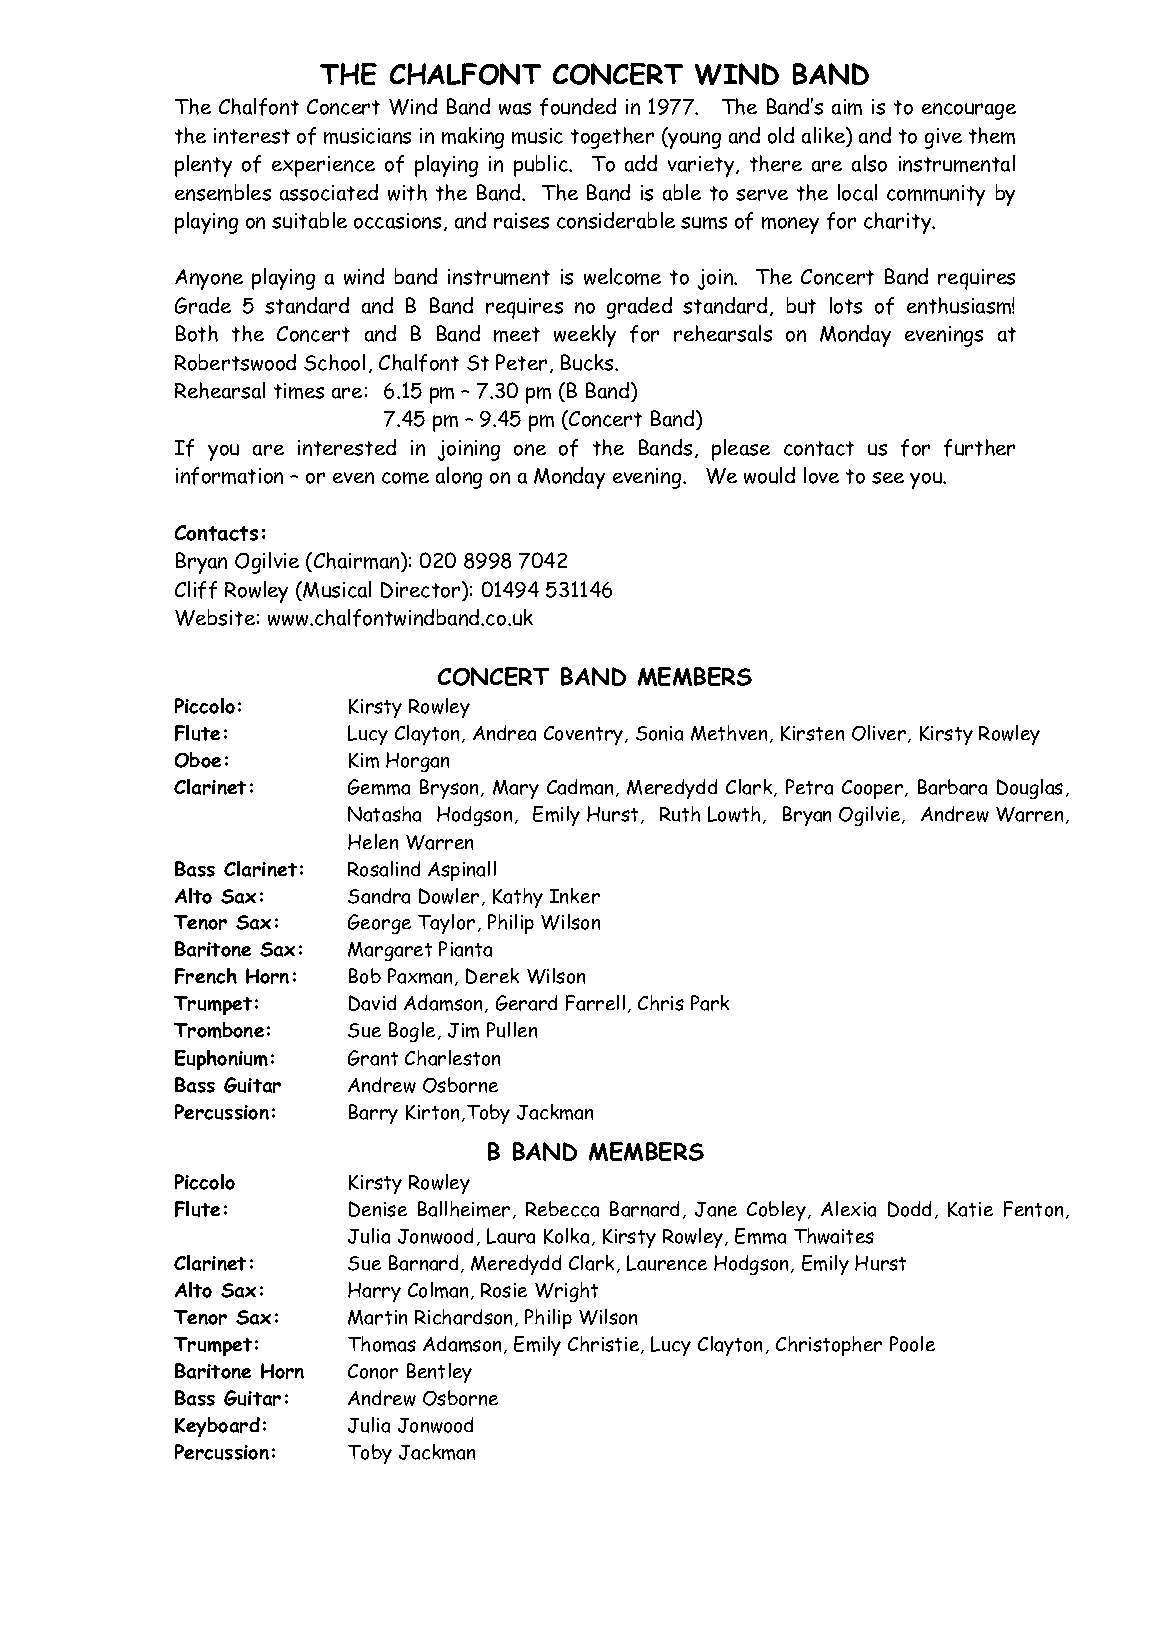  Describe the element at coordinates (710, 1003) in the document. I see `Park` at that location.
